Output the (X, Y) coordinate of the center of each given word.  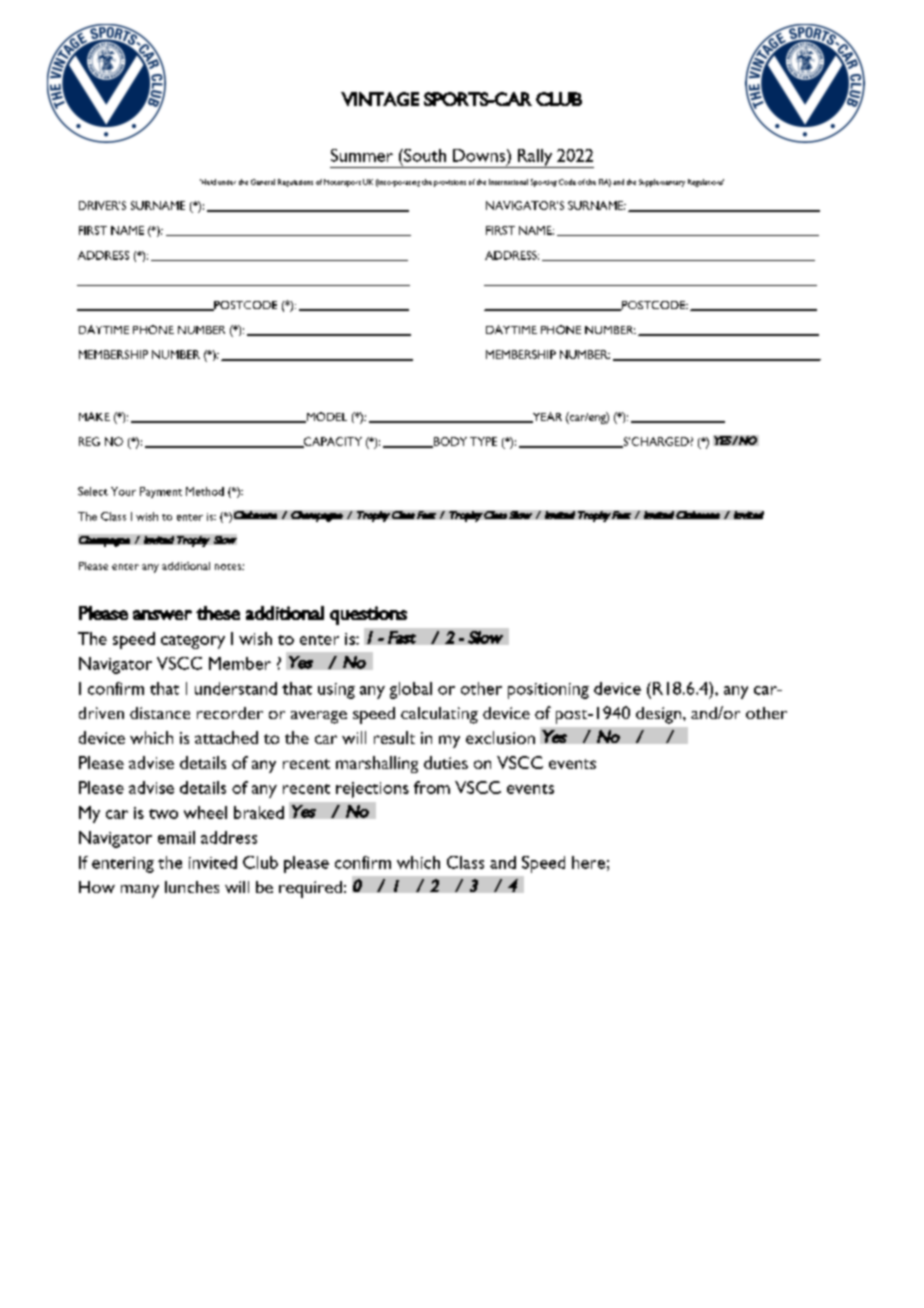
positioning (548, 691)
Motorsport (342, 183)
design (660, 715)
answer (162, 615)
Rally (535, 158)
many (140, 891)
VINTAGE (380, 99)
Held (208, 182)
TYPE (483, 441)
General (263, 182)
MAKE (94, 416)
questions (368, 615)
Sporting (544, 183)
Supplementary (662, 183)
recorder (230, 713)
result (394, 737)
